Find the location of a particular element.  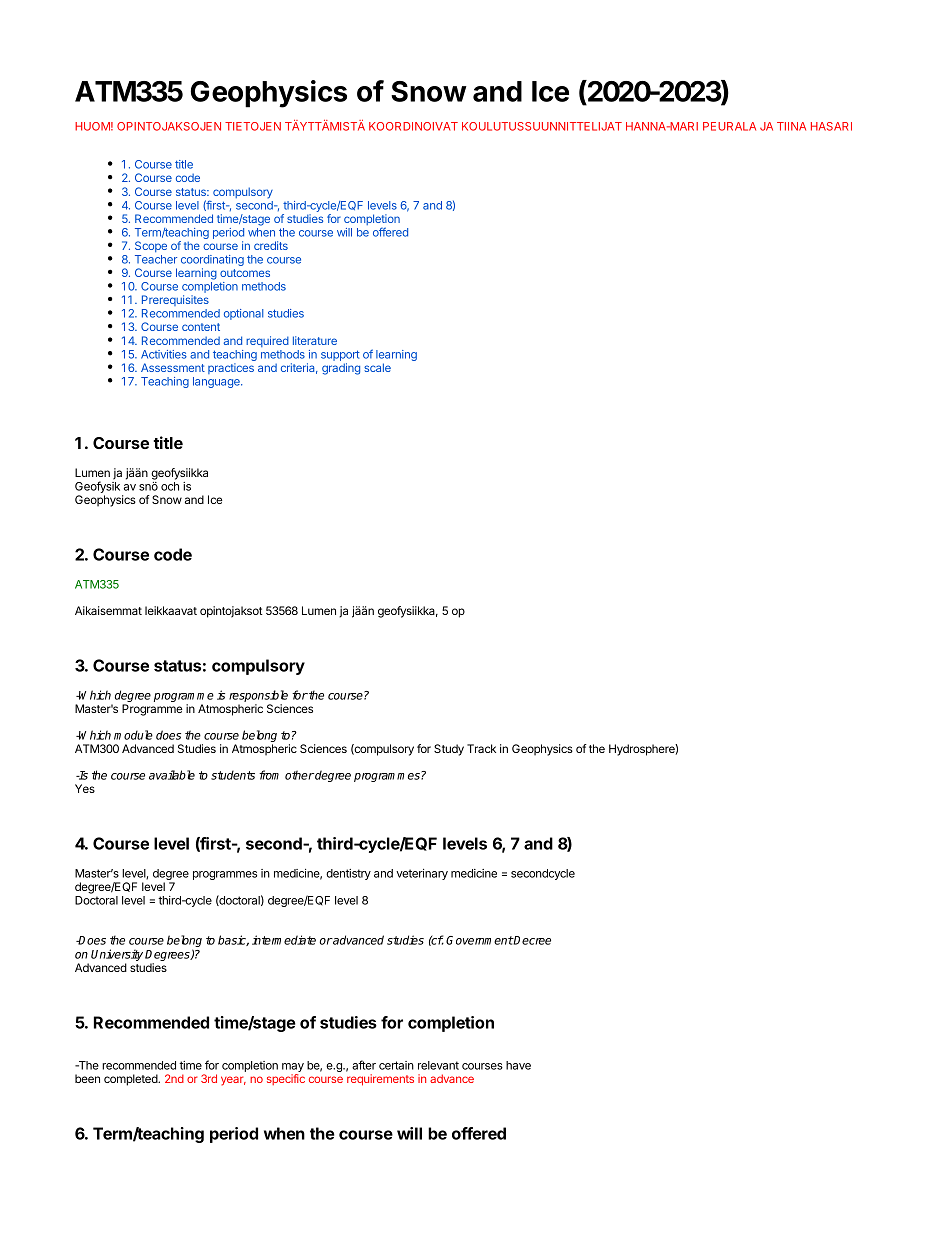

Study is located at coordinates (449, 750).
